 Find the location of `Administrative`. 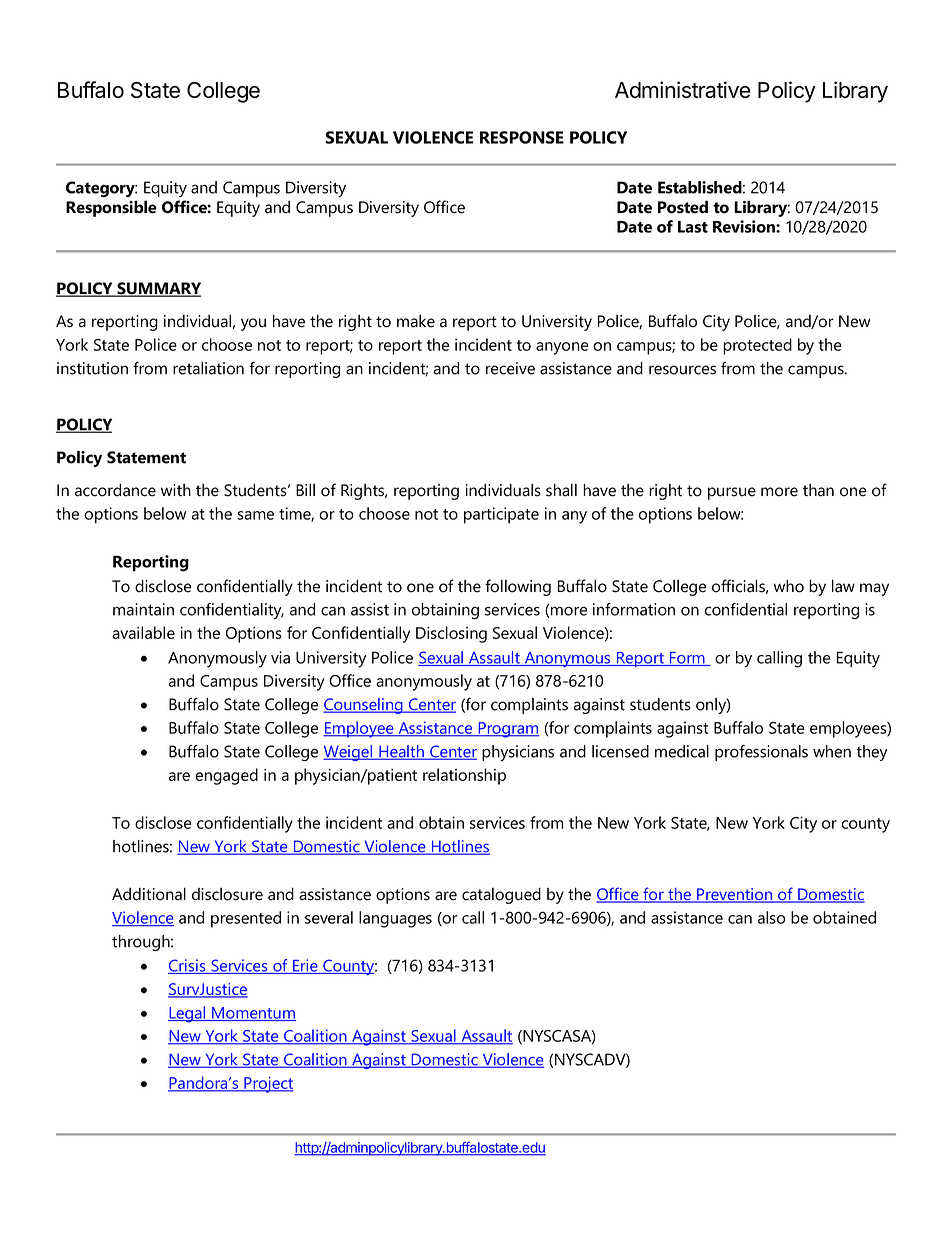

Administrative is located at coordinates (683, 89).
